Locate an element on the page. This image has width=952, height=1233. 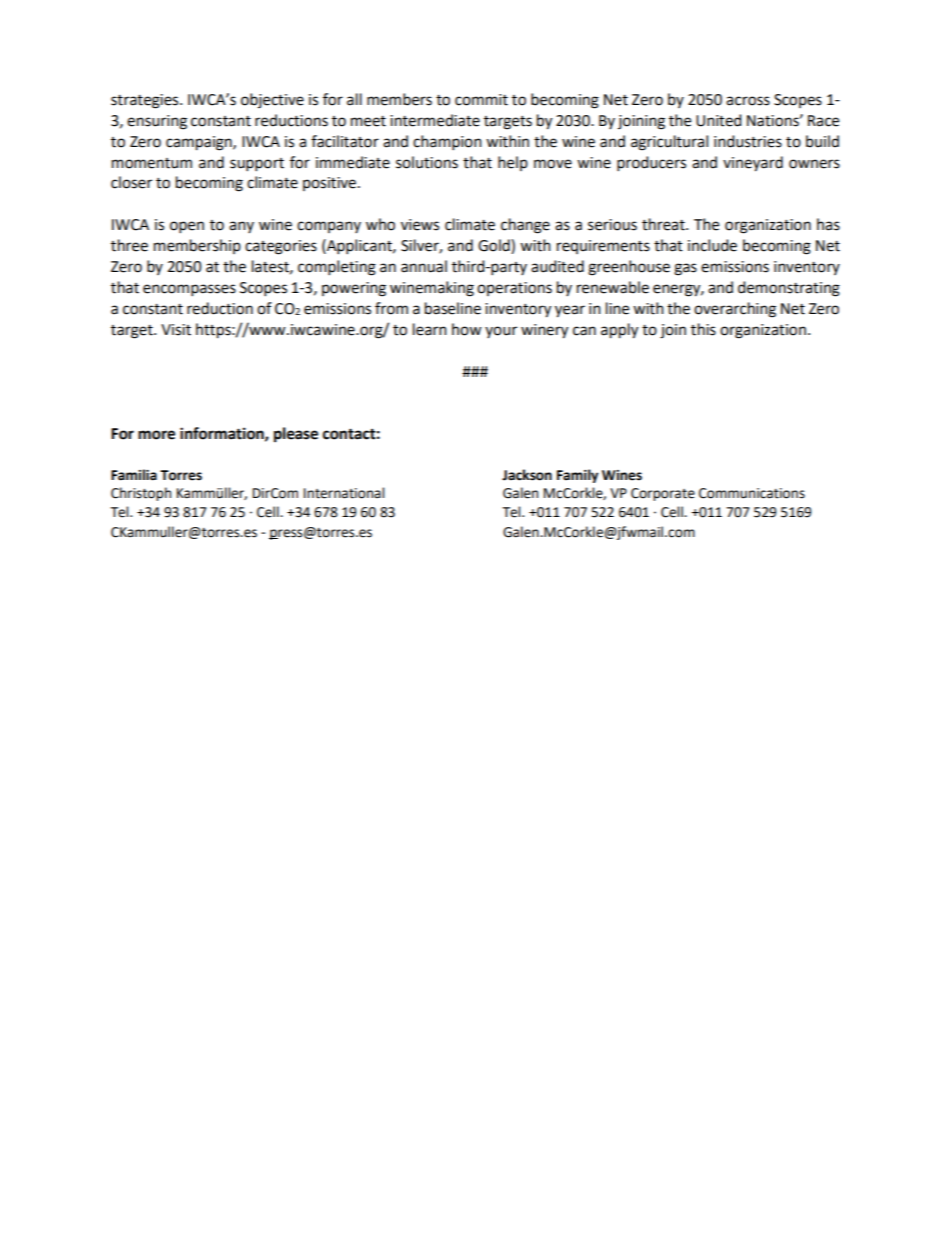
across is located at coordinates (748, 101).
